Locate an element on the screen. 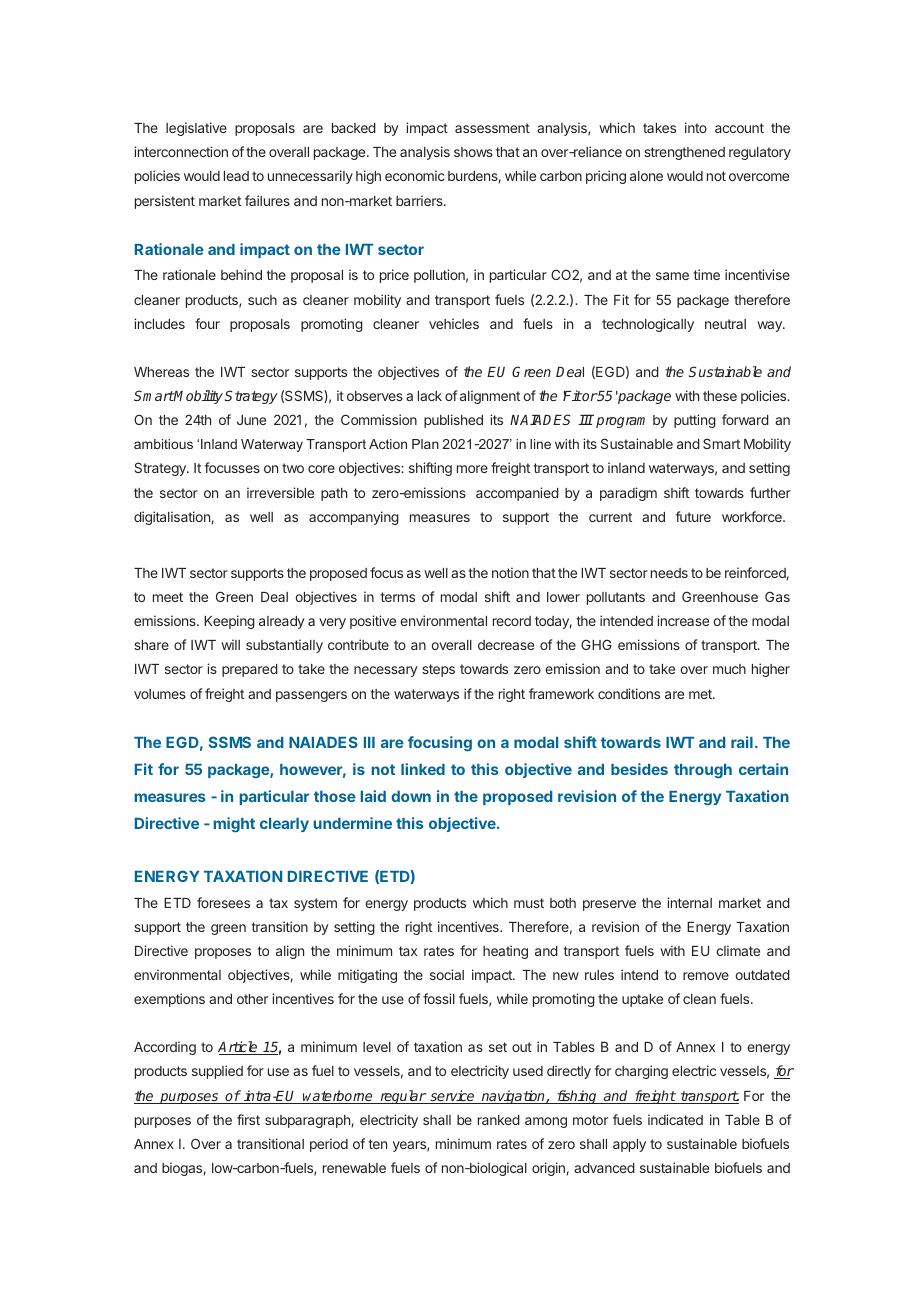 The image size is (924, 1308). indicated is located at coordinates (675, 1119).
